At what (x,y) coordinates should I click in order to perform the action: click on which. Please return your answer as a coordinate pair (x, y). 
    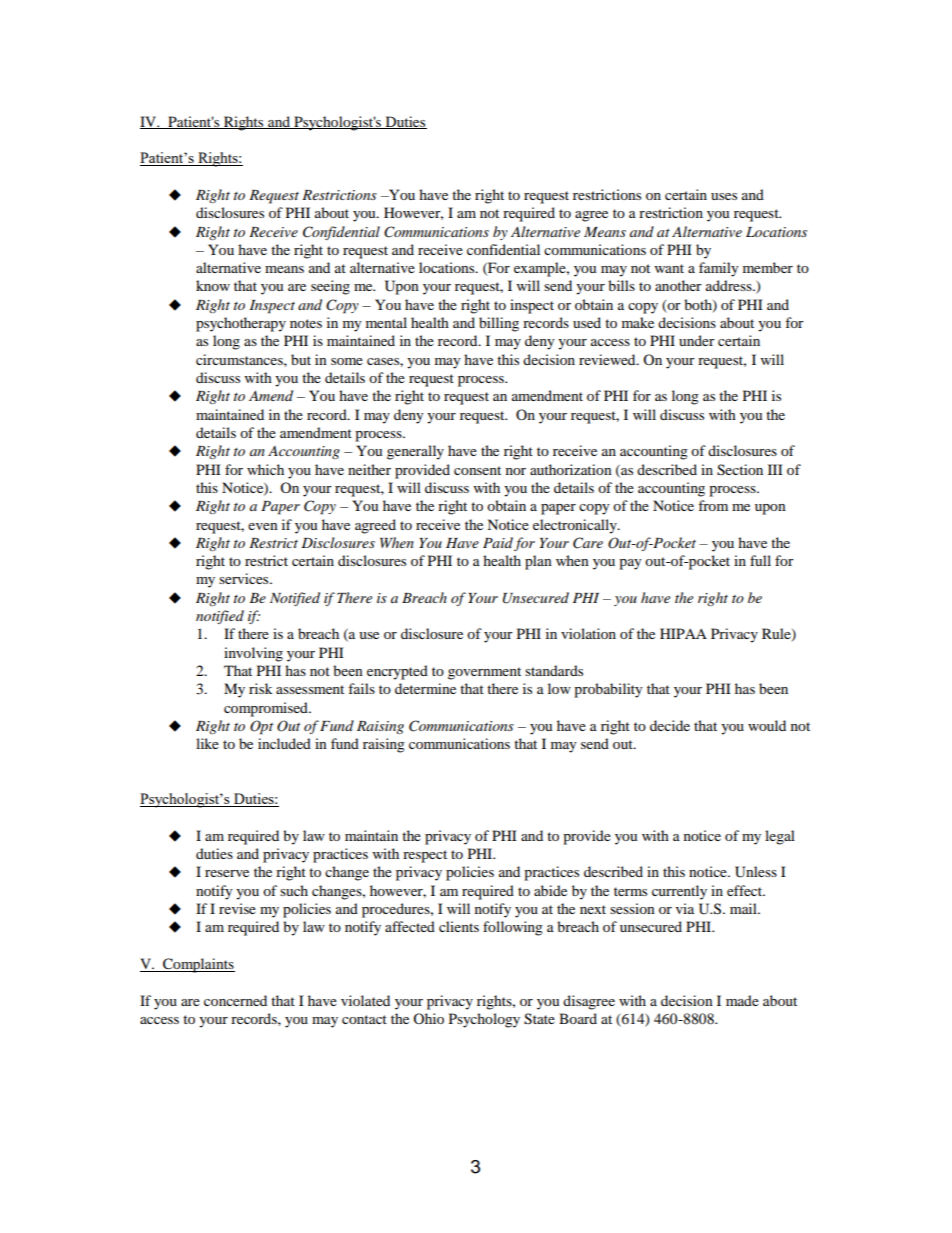
    Looking at the image, I should click on (265, 469).
